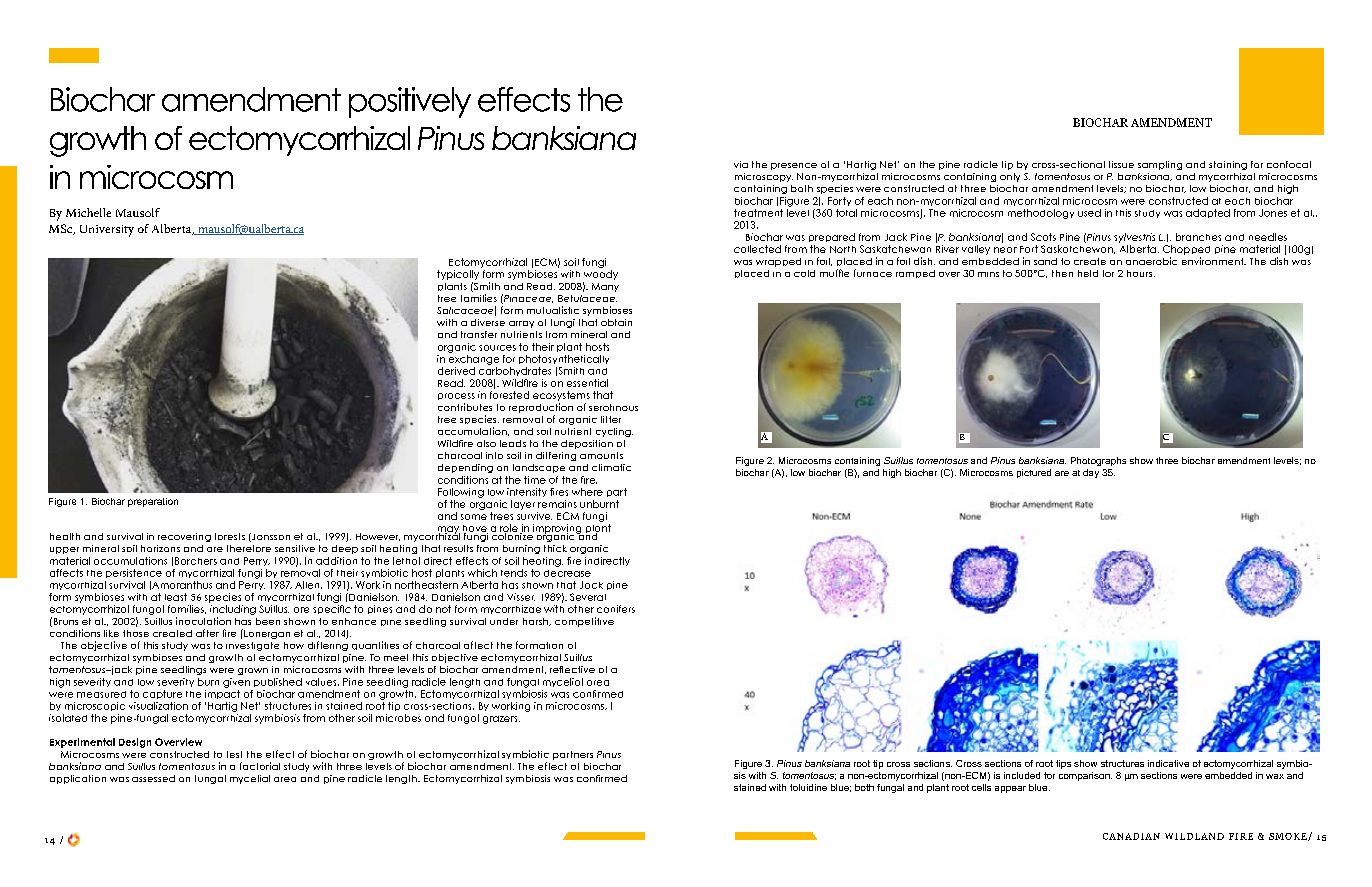 This screenshot has width=1372, height=887. What do you see at coordinates (555, 548) in the screenshot?
I see `thick` at bounding box center [555, 548].
